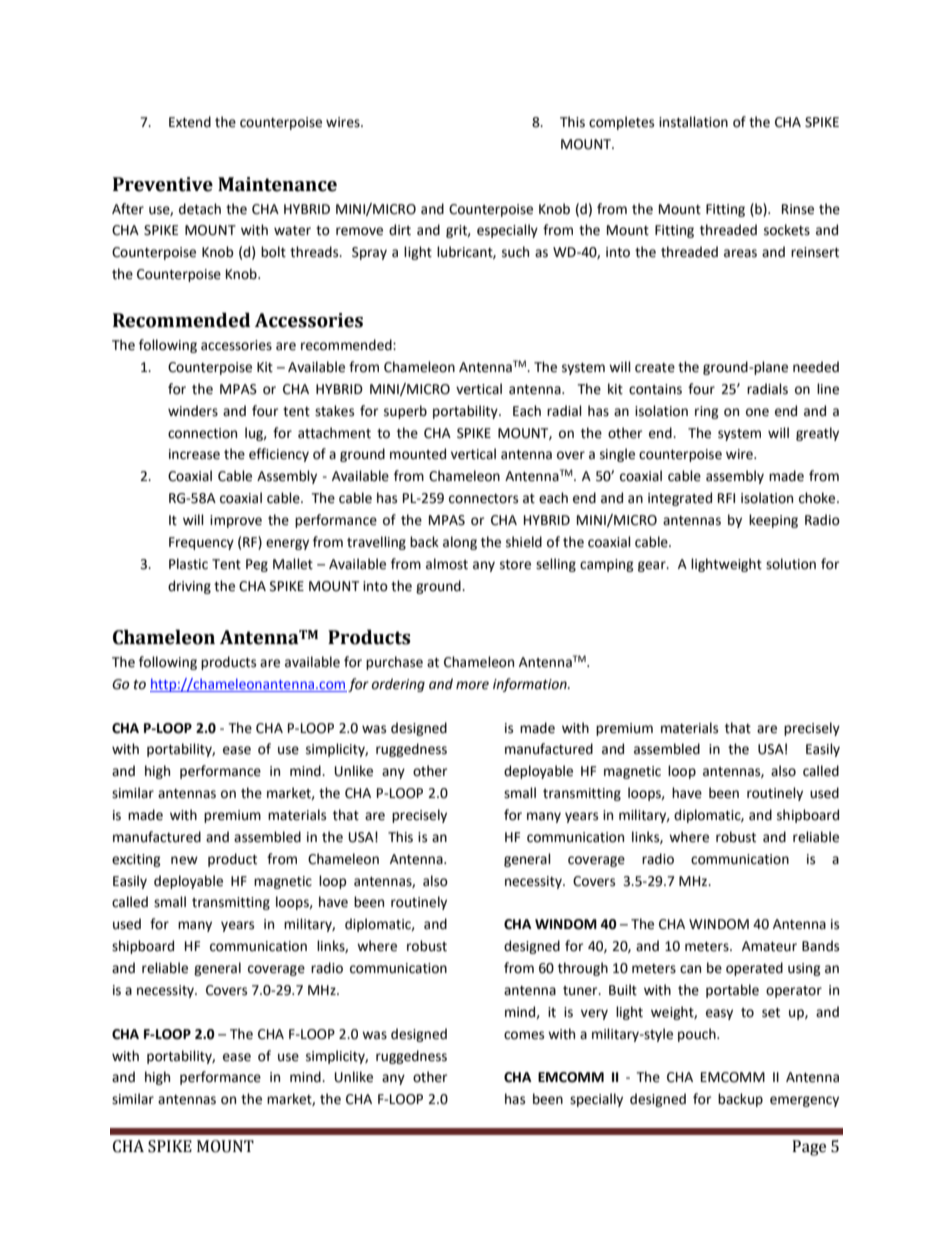 This document has height=1233, width=952. Describe the element at coordinates (791, 564) in the document. I see `solution` at that location.
